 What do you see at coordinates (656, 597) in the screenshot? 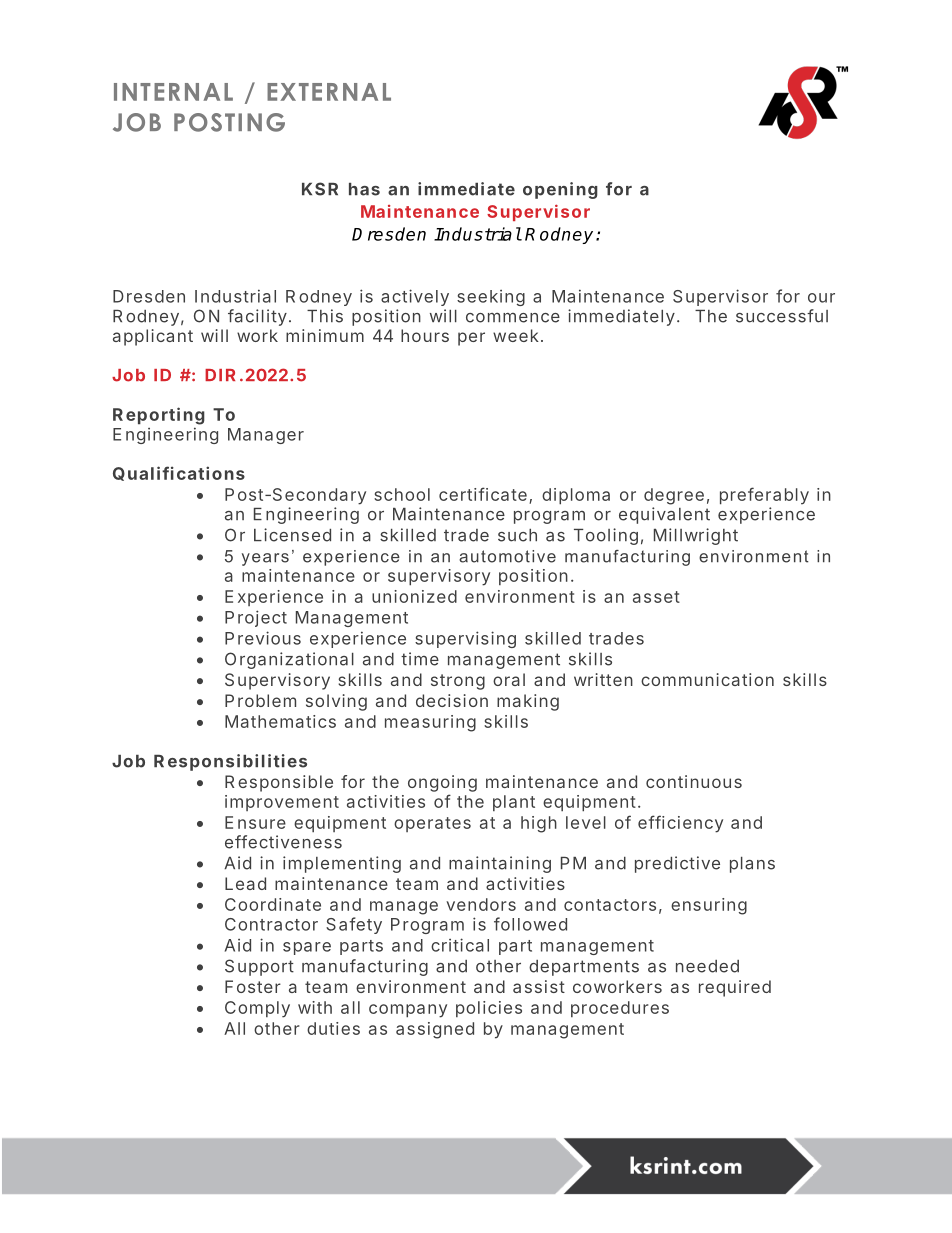
I see `asset` at bounding box center [656, 597].
